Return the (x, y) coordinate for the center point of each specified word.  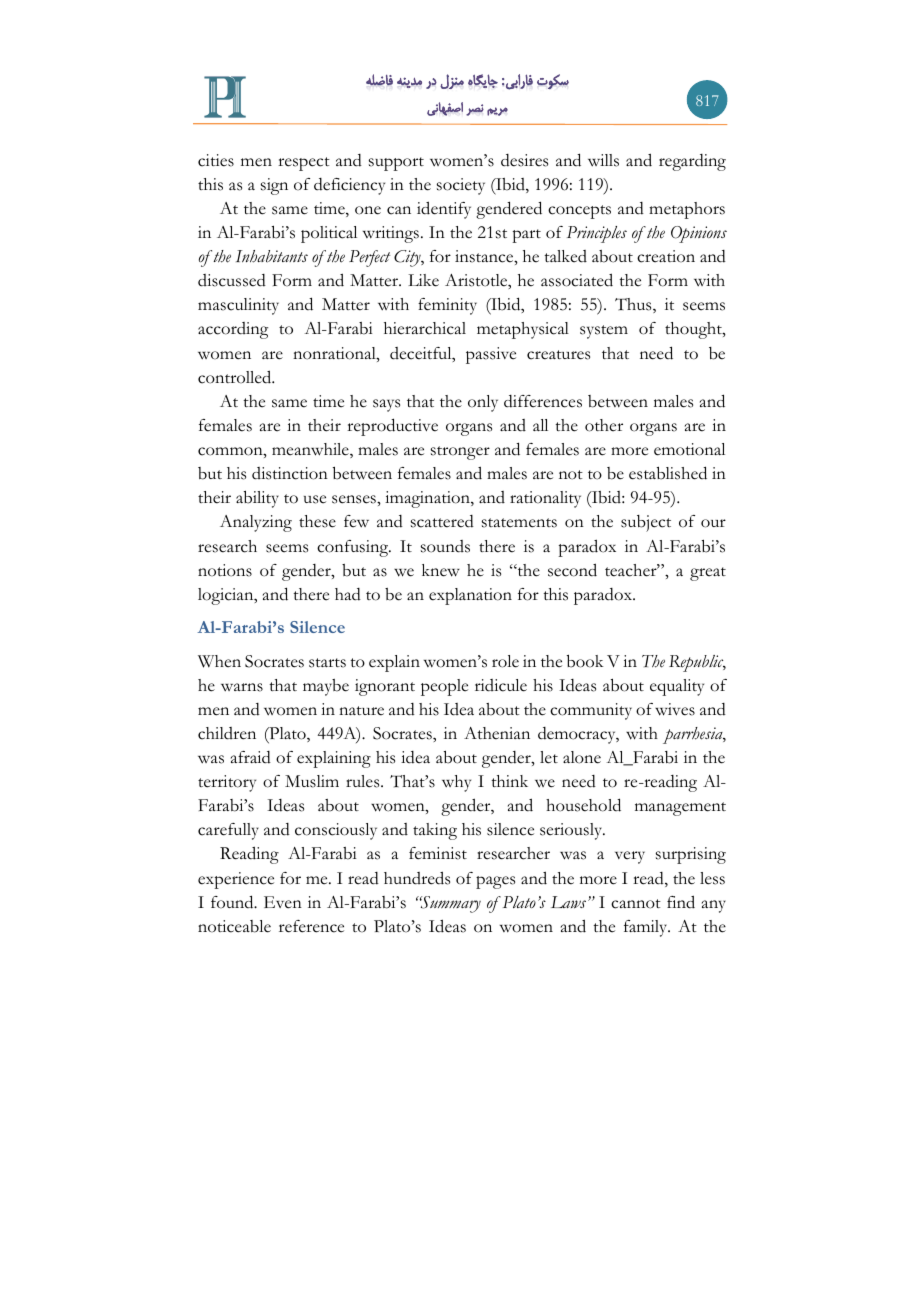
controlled (236, 377)
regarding (692, 162)
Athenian (497, 733)
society (461, 186)
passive (491, 355)
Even (283, 902)
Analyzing (256, 523)
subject (646, 523)
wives (675, 709)
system (604, 332)
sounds (445, 546)
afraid (251, 757)
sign (274, 186)
